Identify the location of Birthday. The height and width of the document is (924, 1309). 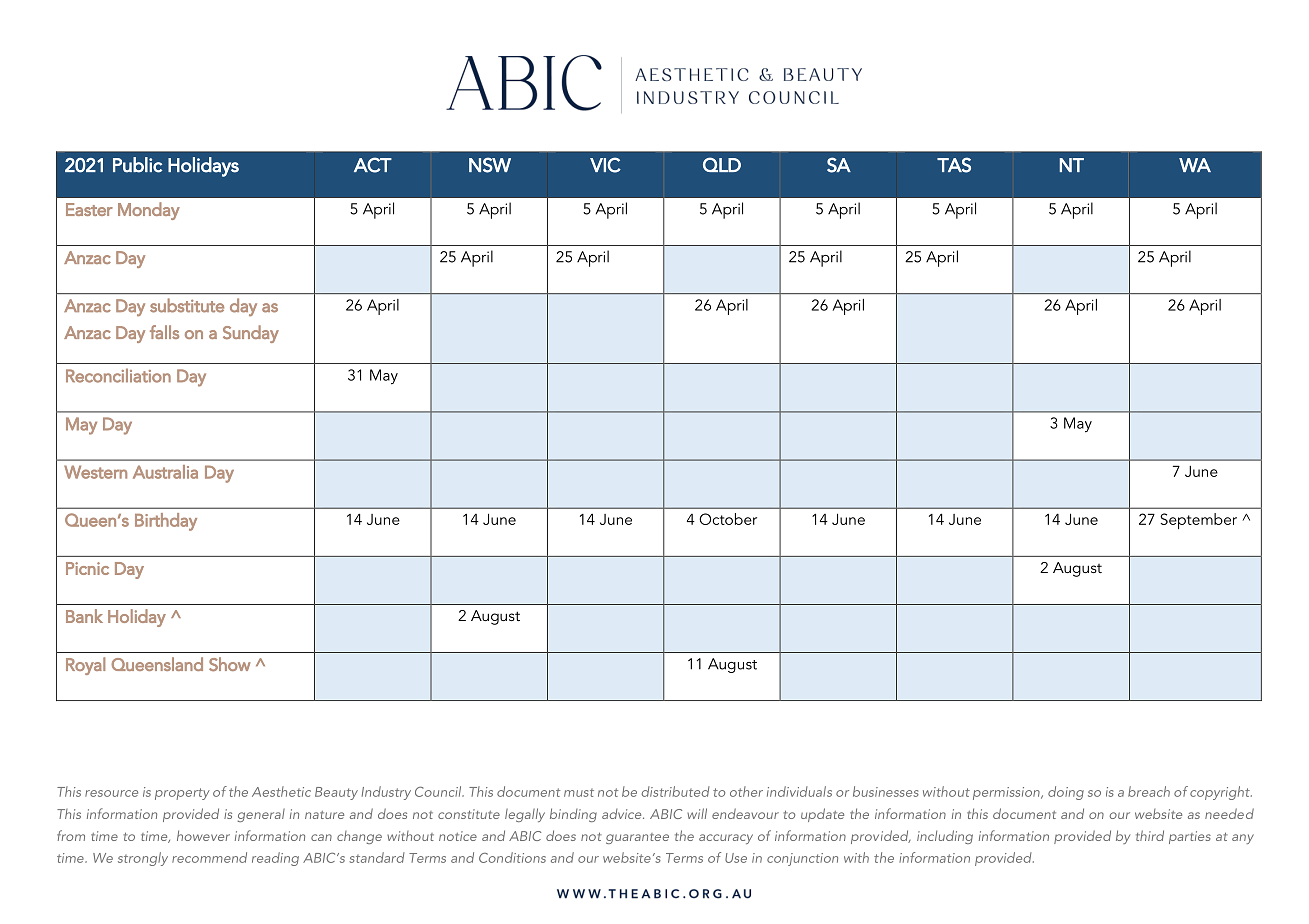
(166, 522).
